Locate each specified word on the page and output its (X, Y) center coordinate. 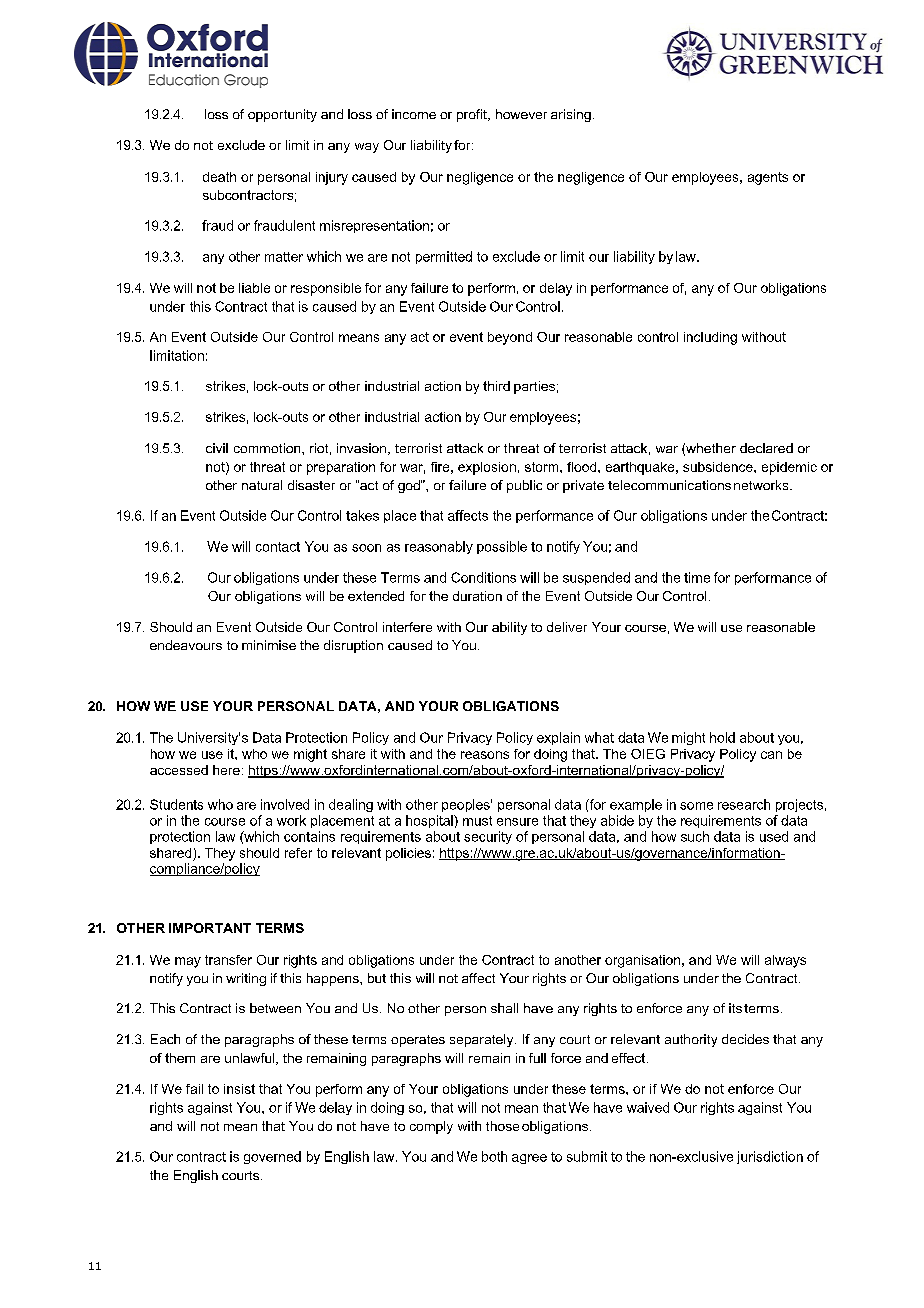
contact (278, 547)
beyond (510, 338)
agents (768, 178)
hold (722, 737)
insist (239, 1089)
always (785, 961)
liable (254, 288)
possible (502, 547)
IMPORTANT (210, 928)
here (226, 770)
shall (504, 1008)
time (697, 577)
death (219, 177)
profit (473, 115)
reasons (485, 755)
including (710, 338)
